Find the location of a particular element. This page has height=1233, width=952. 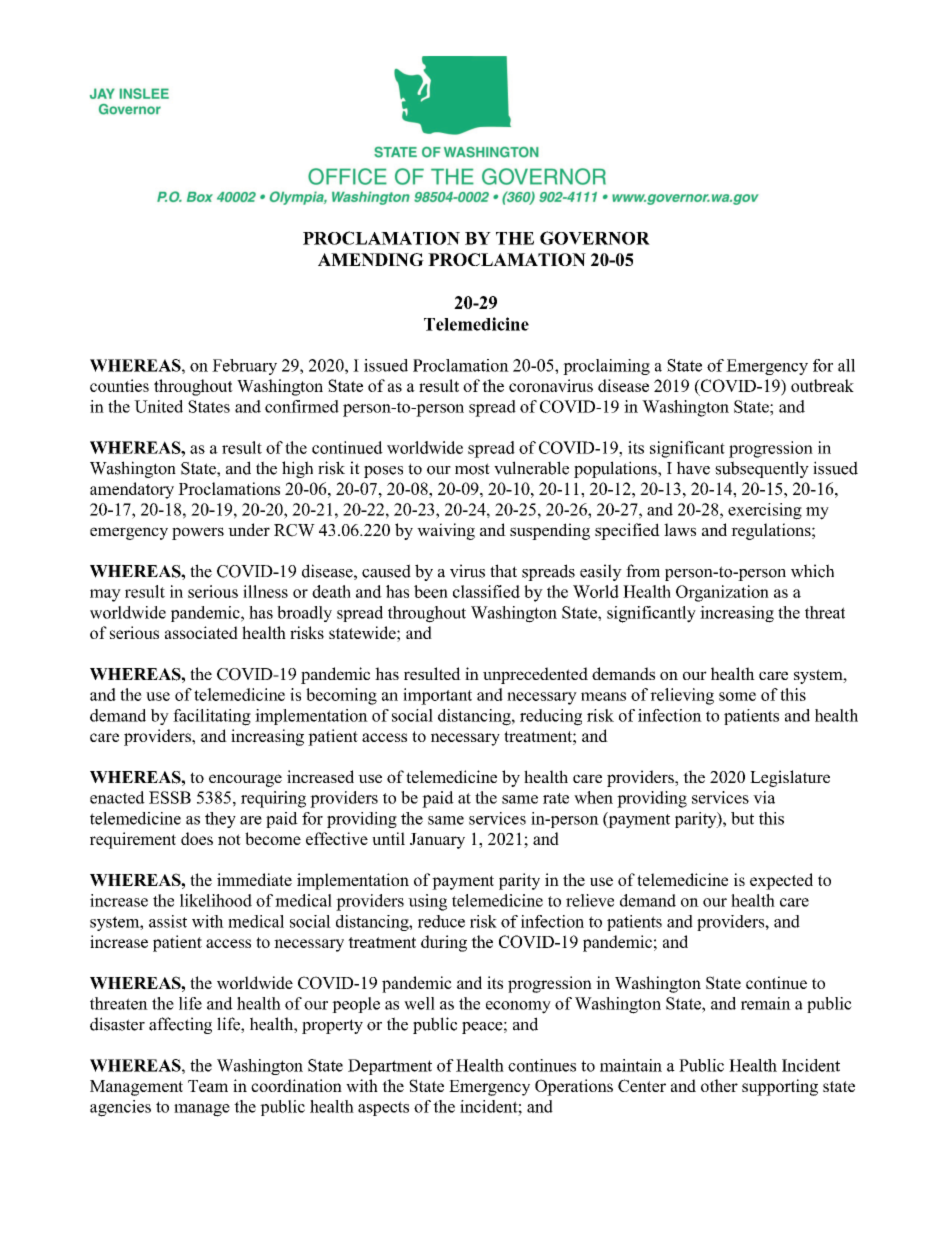

Department is located at coordinates (390, 1067).
